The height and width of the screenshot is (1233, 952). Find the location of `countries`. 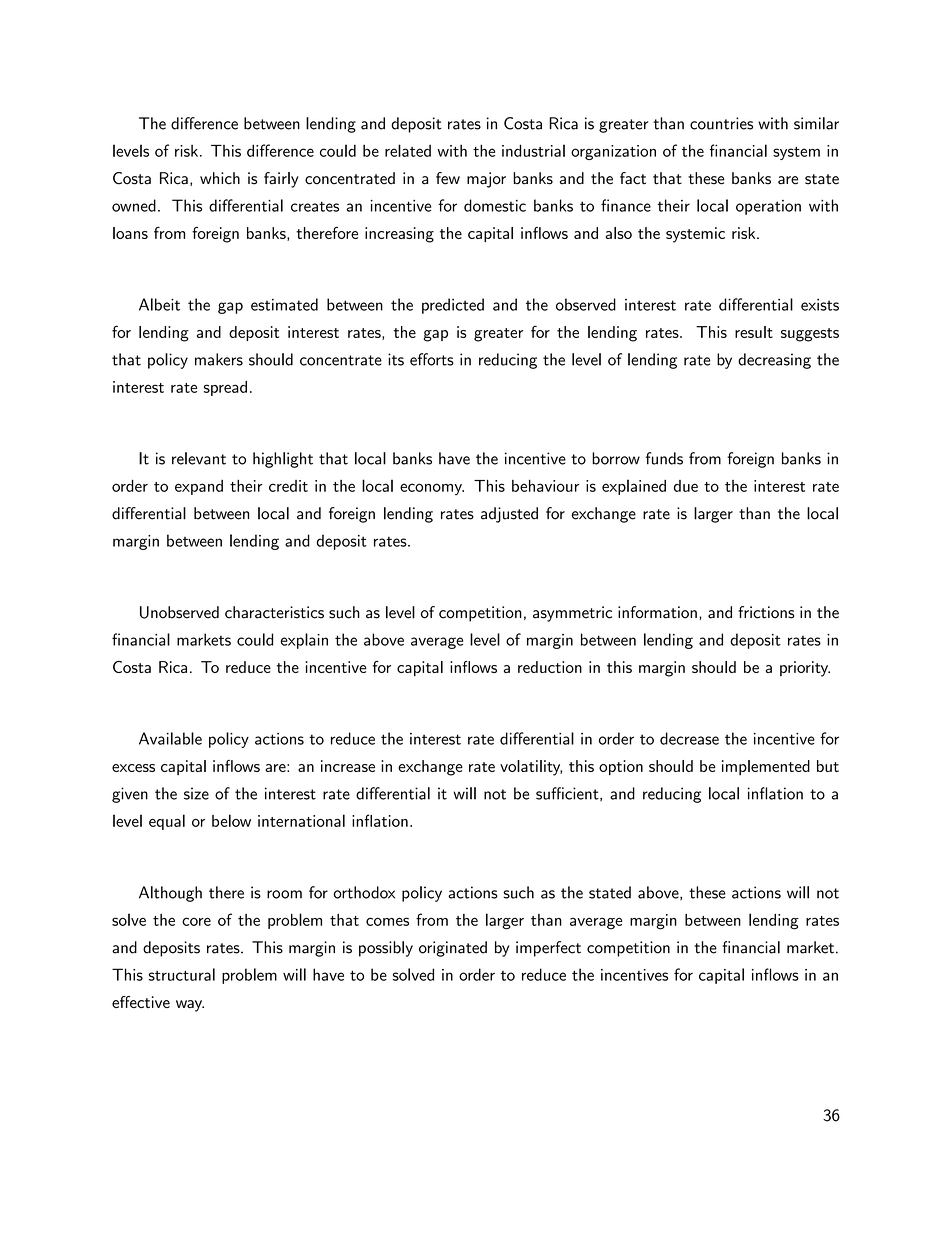

countries is located at coordinates (721, 123).
